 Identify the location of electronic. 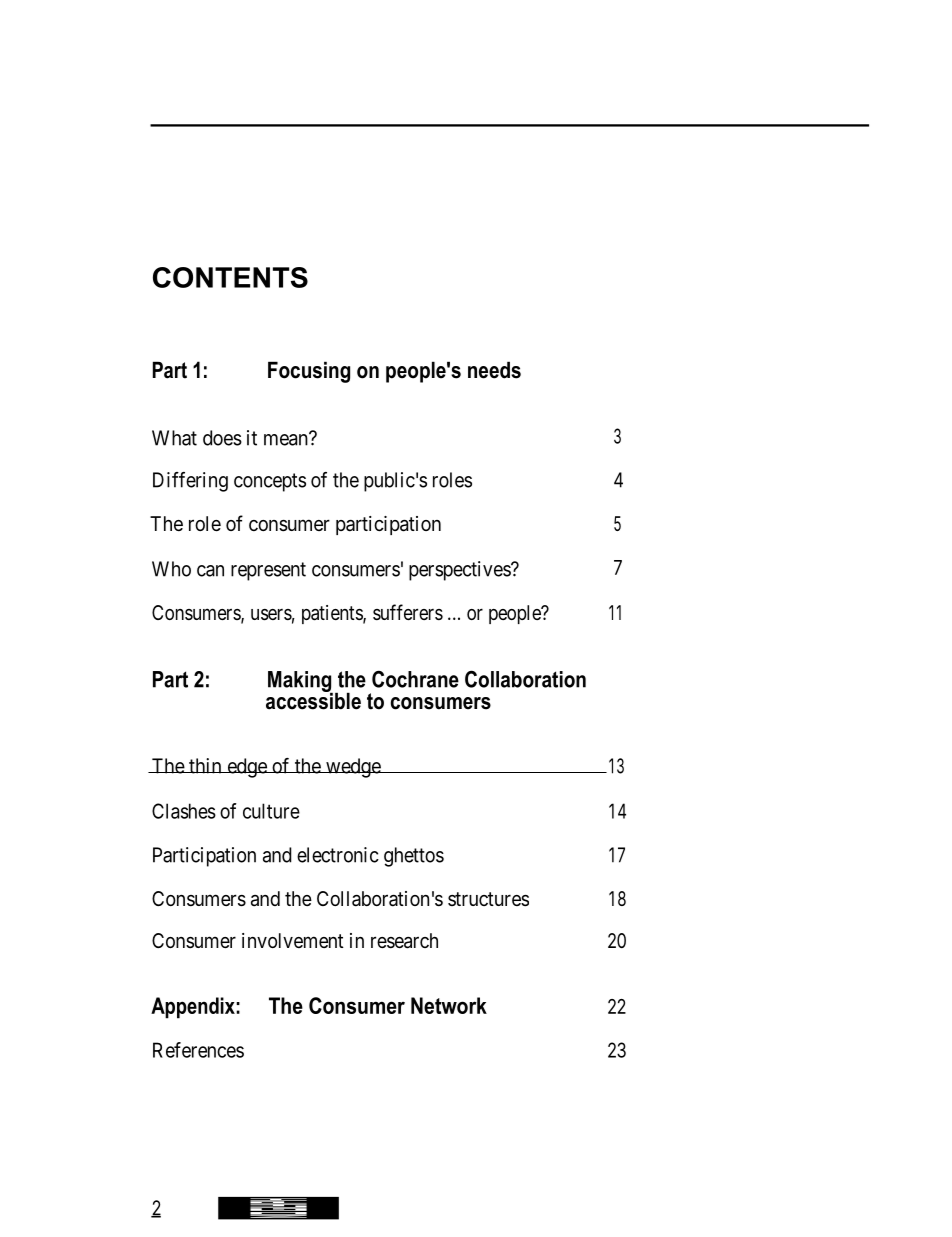
(338, 855).
